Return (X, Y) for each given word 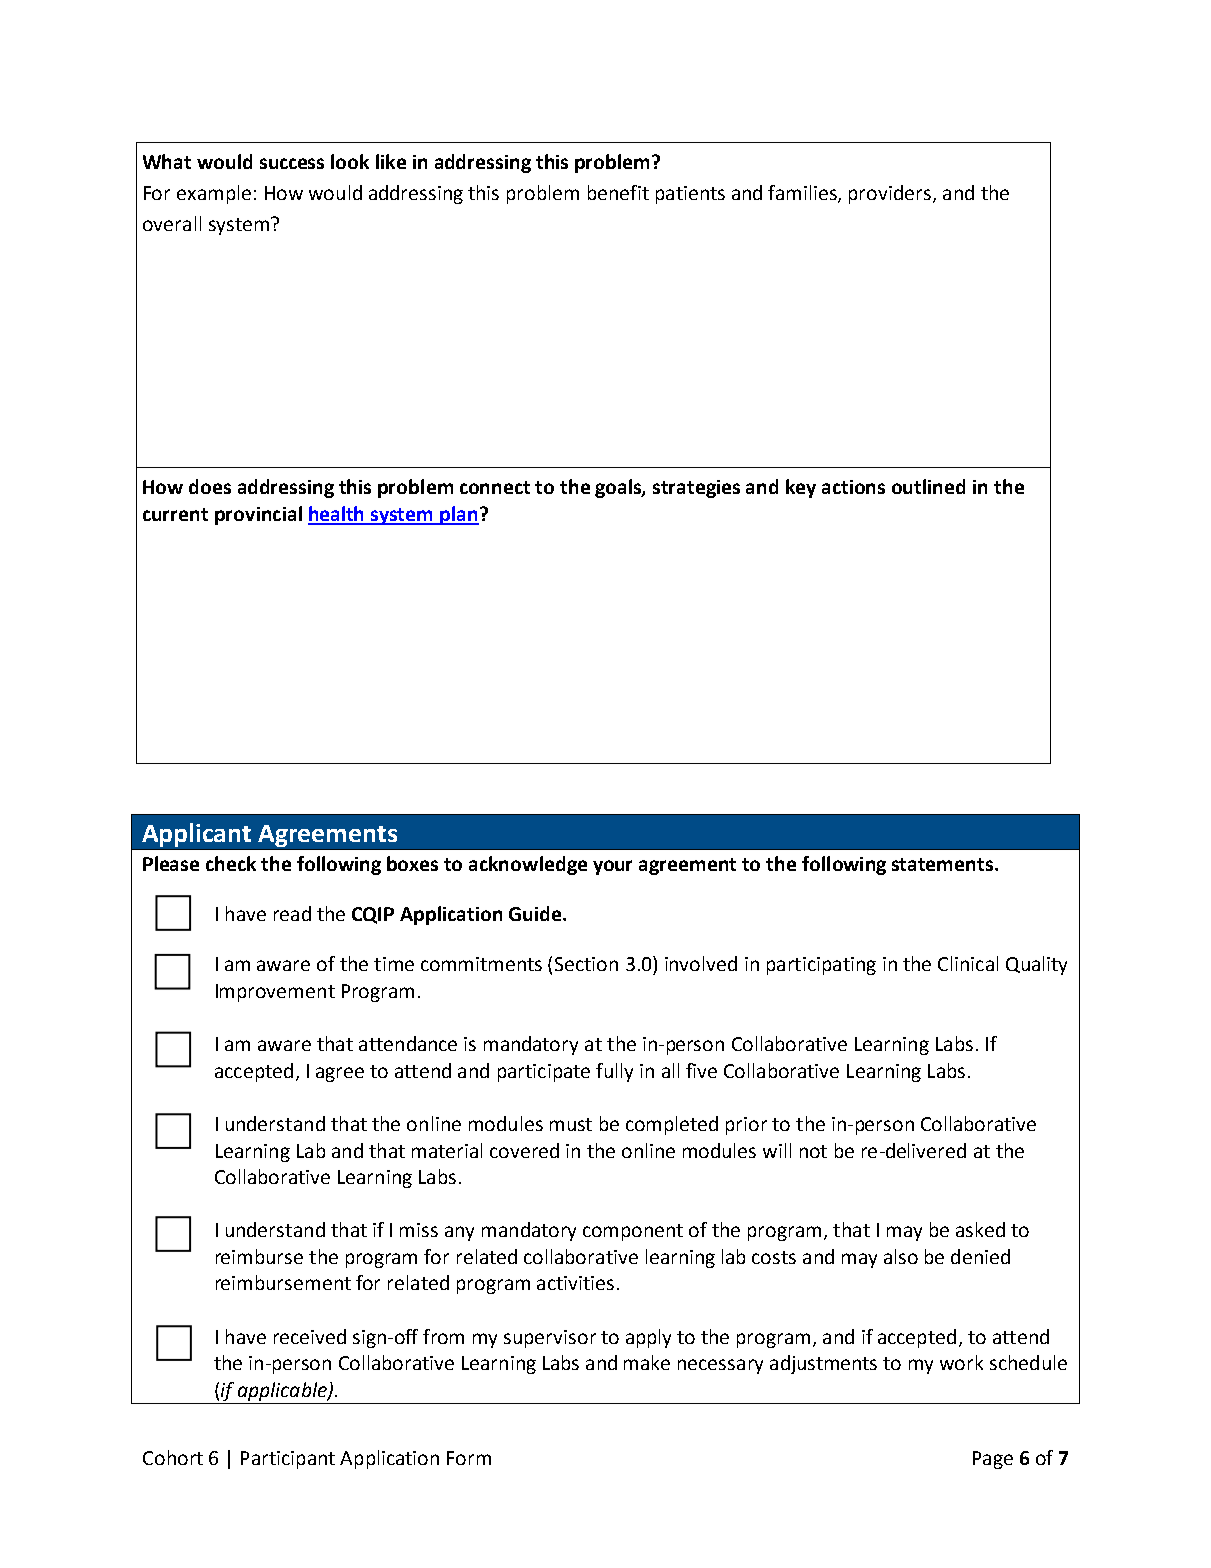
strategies (696, 489)
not (813, 1151)
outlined (928, 486)
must (571, 1124)
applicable (283, 1391)
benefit (618, 192)
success (292, 163)
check (231, 863)
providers (890, 194)
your (612, 867)
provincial (258, 515)
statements (942, 864)
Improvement (275, 993)
